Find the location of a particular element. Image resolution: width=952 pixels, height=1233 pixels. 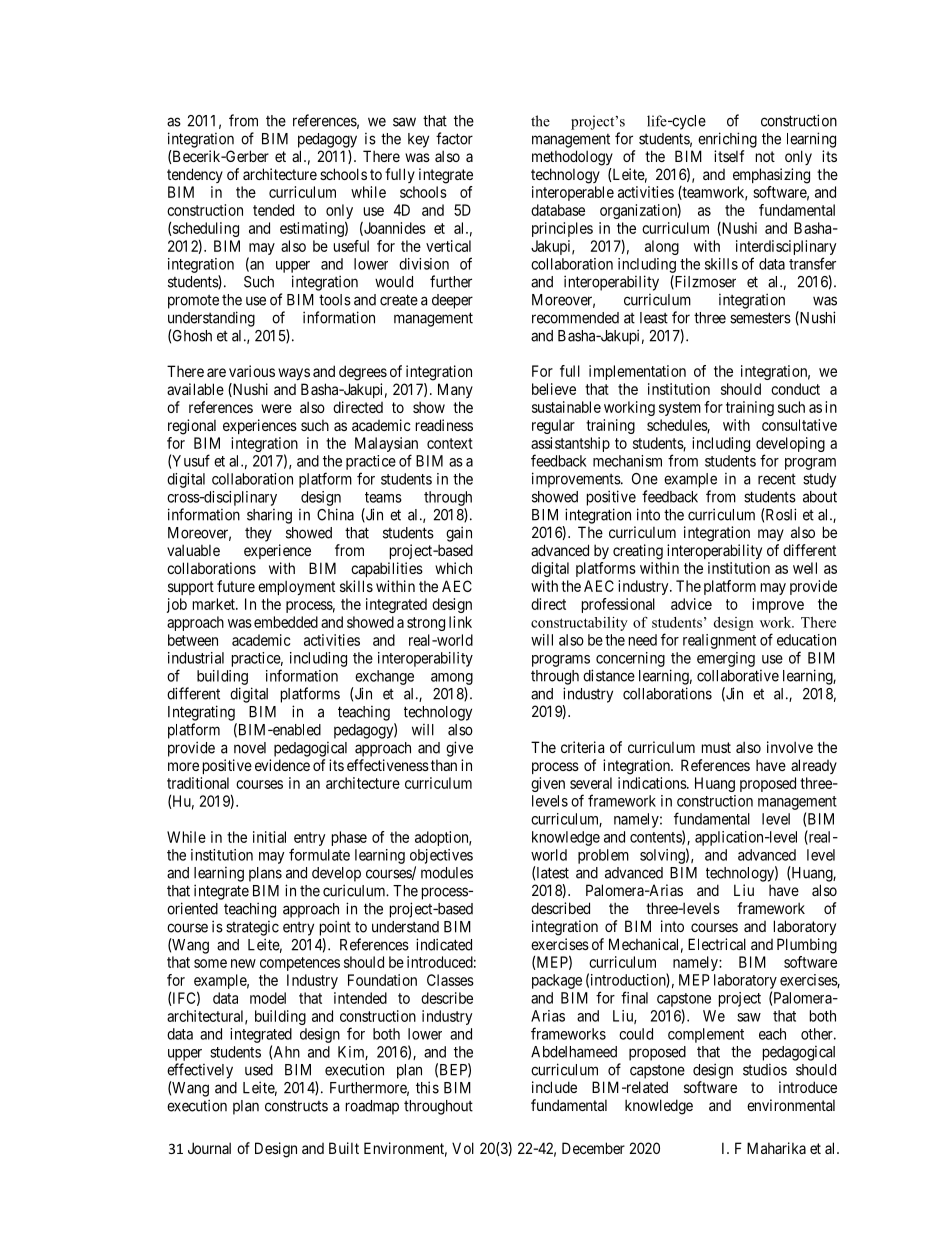

link is located at coordinates (460, 622).
